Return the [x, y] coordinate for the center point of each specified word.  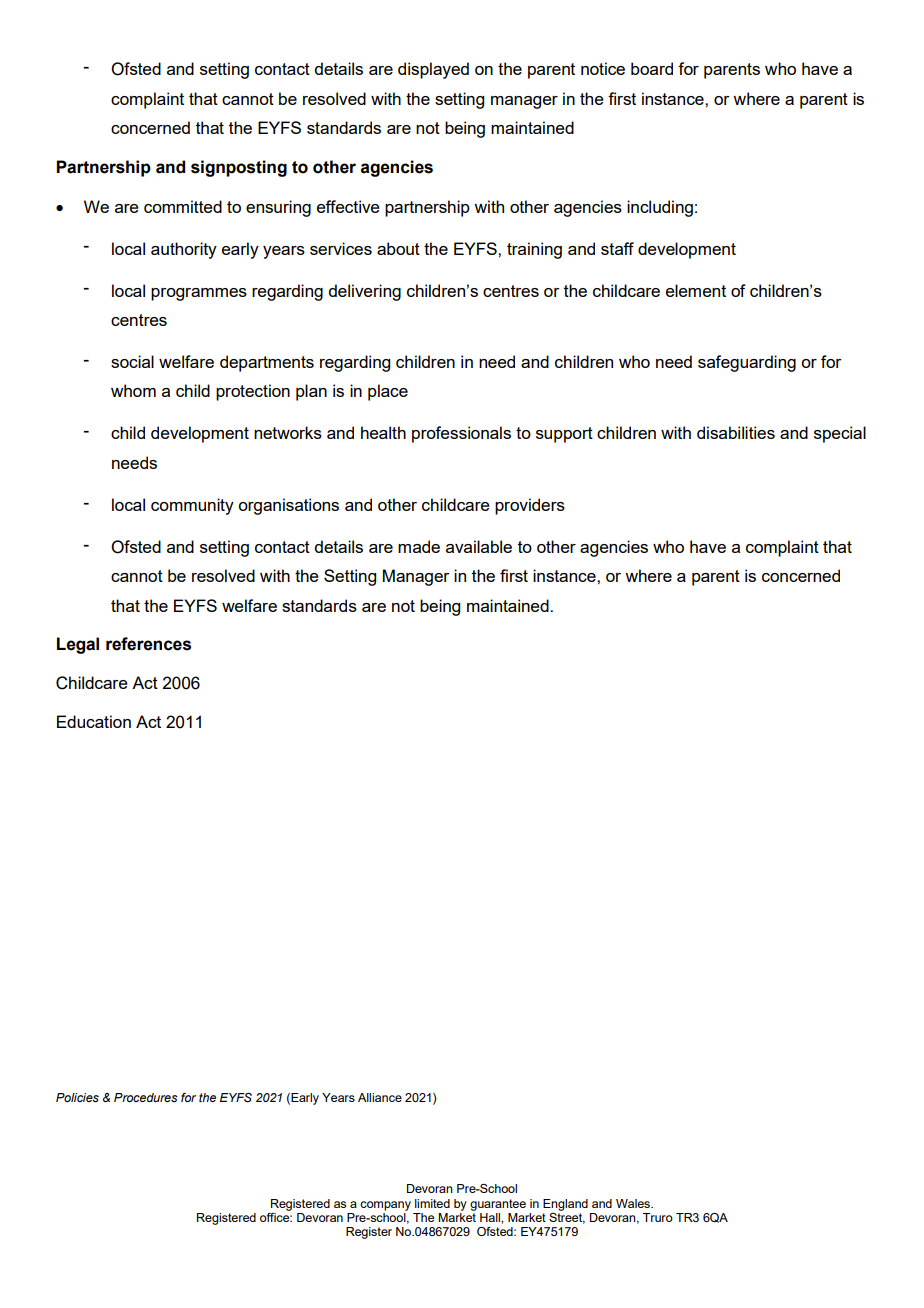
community [192, 506]
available [479, 546]
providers [530, 506]
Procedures [146, 1097]
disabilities [736, 432]
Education [94, 721]
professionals [461, 434]
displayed [433, 70]
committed [183, 206]
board [652, 68]
